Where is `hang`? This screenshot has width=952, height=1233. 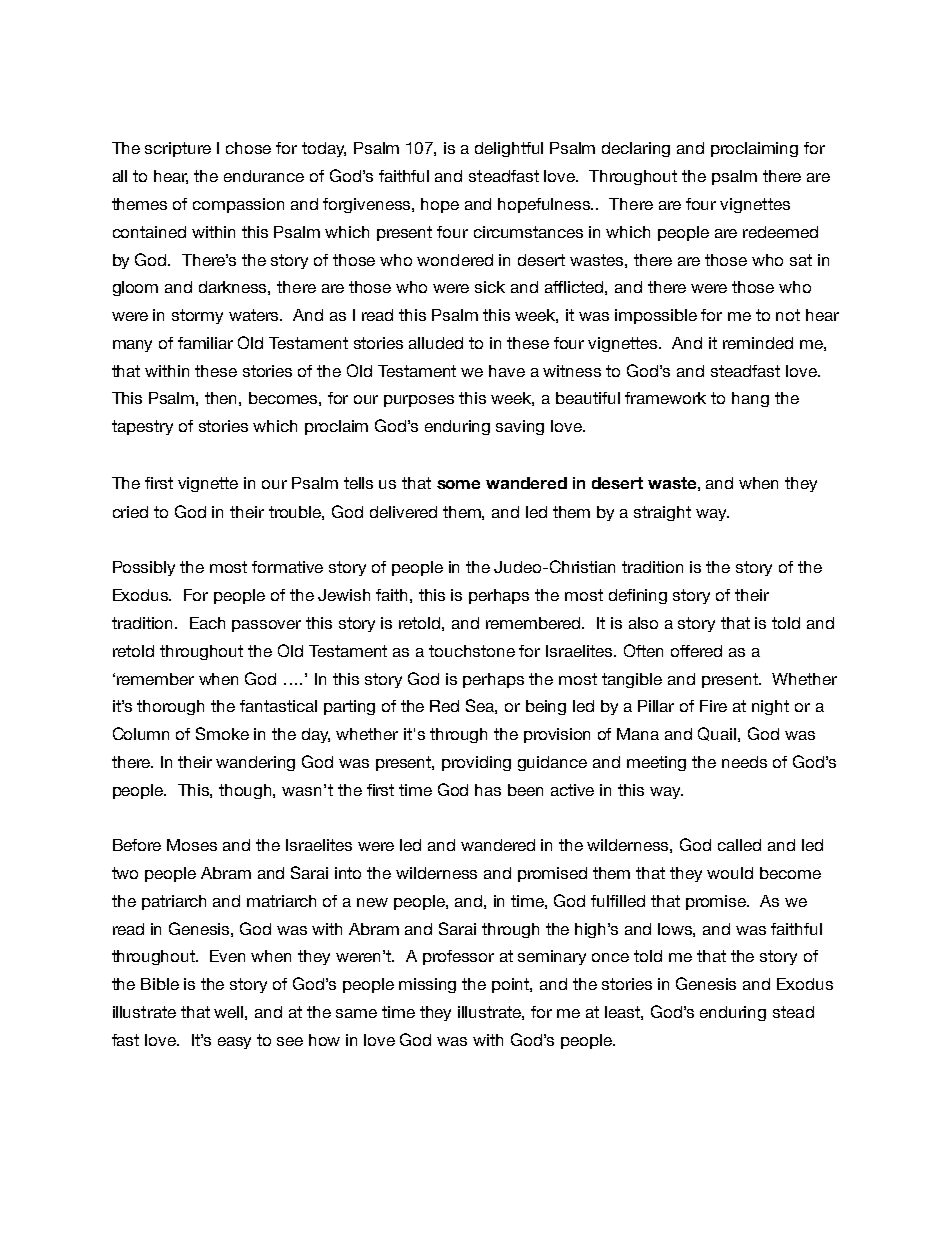
hang is located at coordinates (750, 399).
